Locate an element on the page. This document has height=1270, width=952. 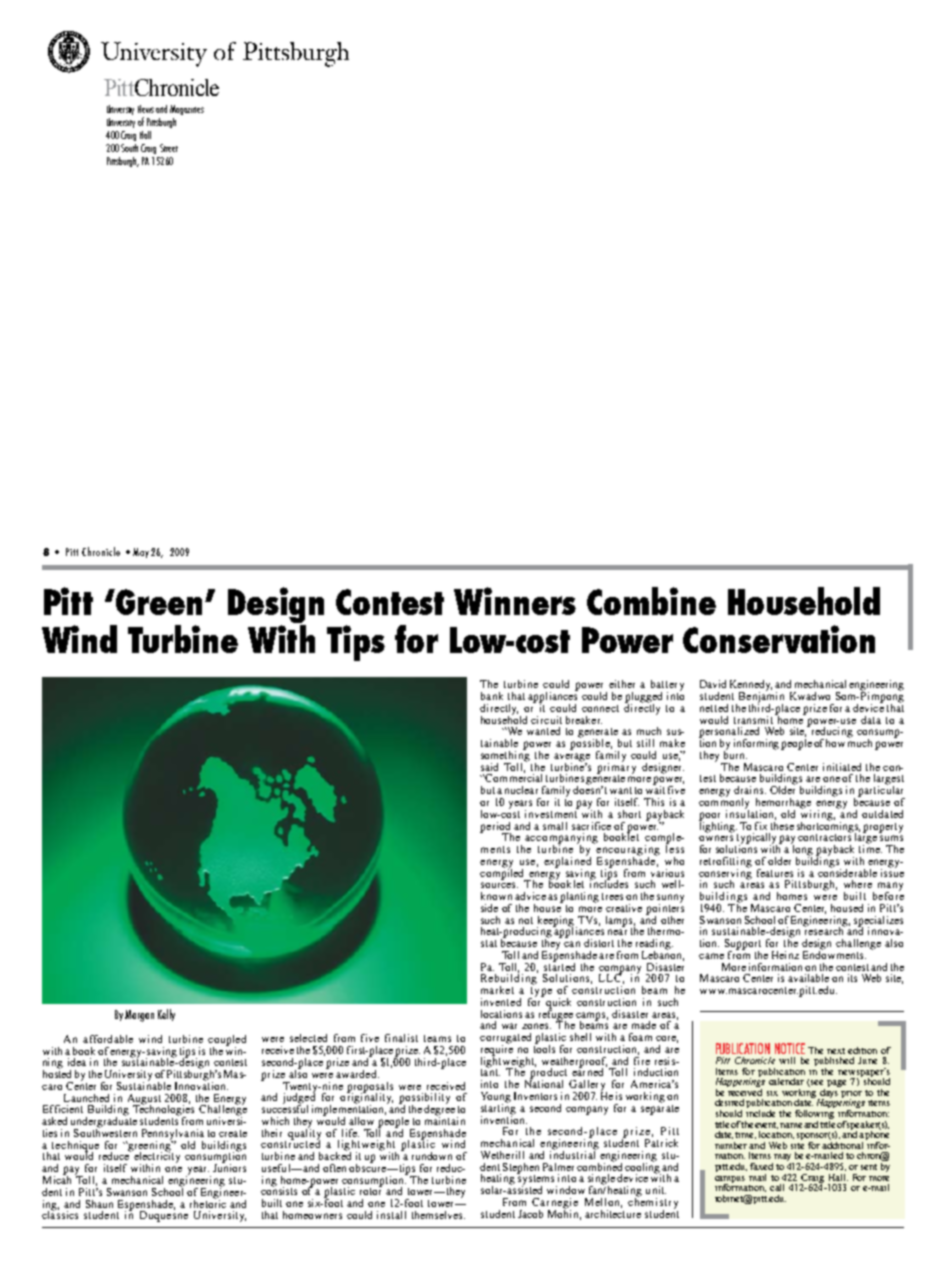
David is located at coordinates (713, 684).
